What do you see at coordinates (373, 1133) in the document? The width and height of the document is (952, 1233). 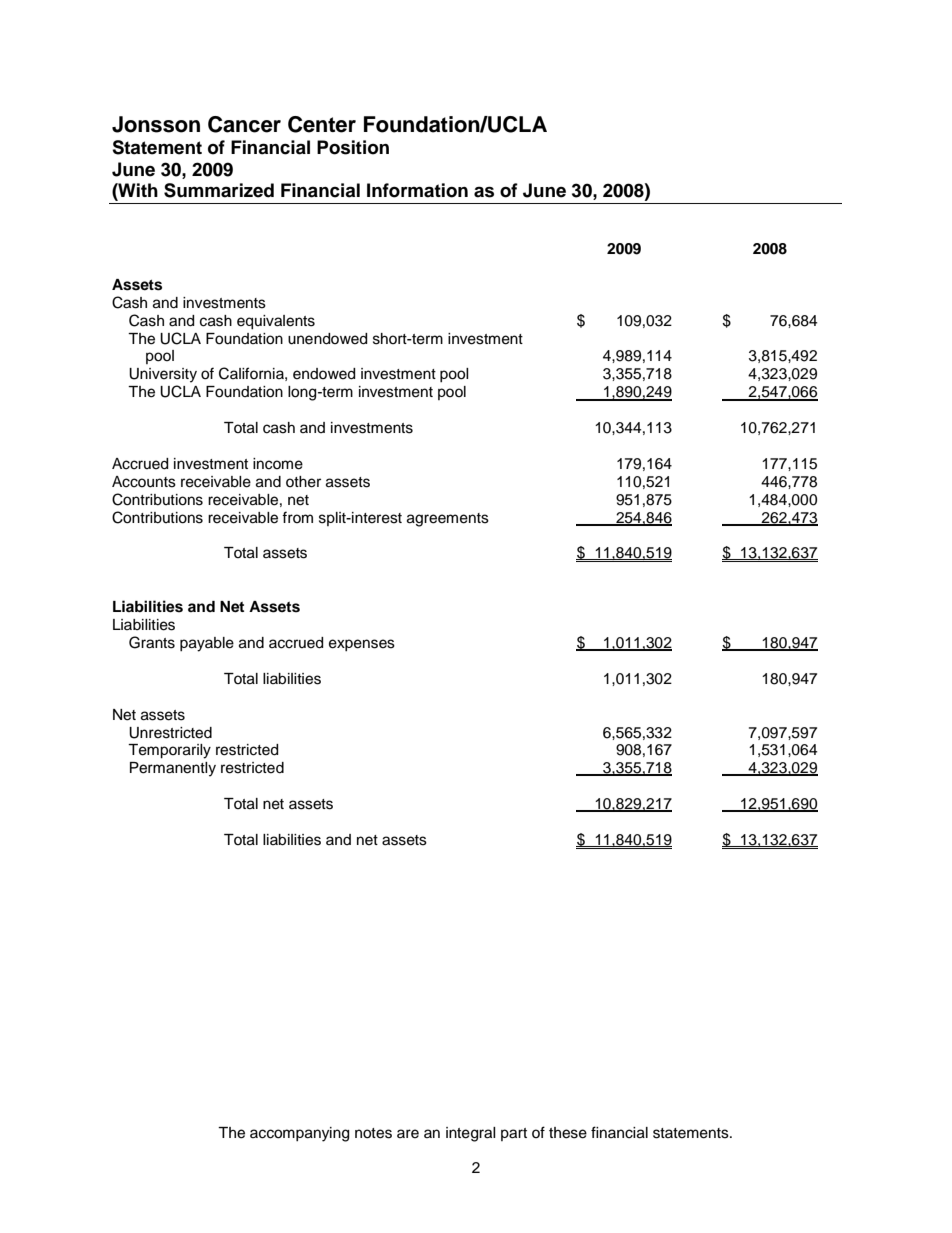 I see `notes` at bounding box center [373, 1133].
